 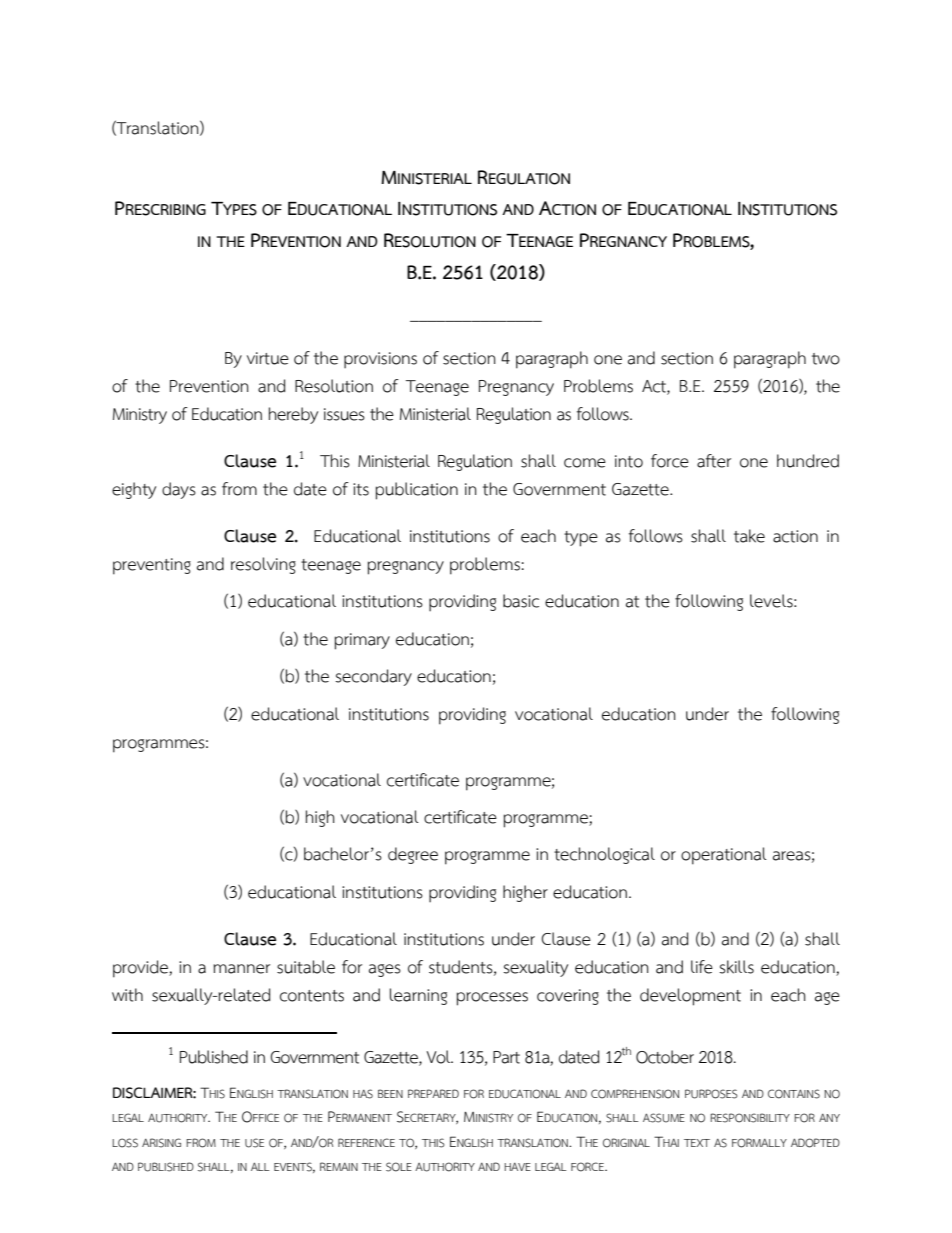 I want to click on provisions, so click(x=380, y=360).
